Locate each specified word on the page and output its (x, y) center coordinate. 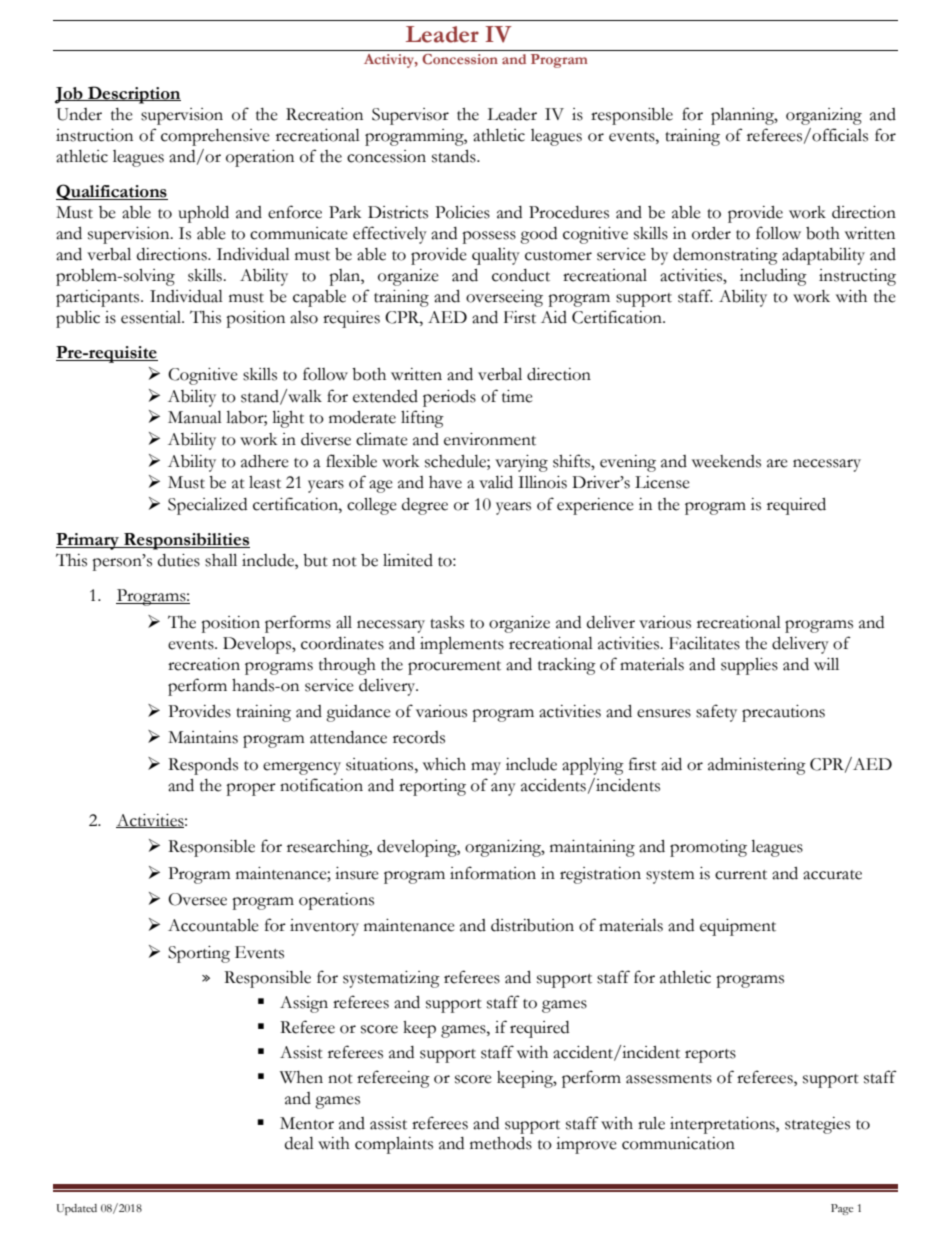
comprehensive (215, 137)
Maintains (203, 737)
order (711, 233)
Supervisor (410, 116)
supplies (749, 666)
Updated (77, 1209)
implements (462, 645)
